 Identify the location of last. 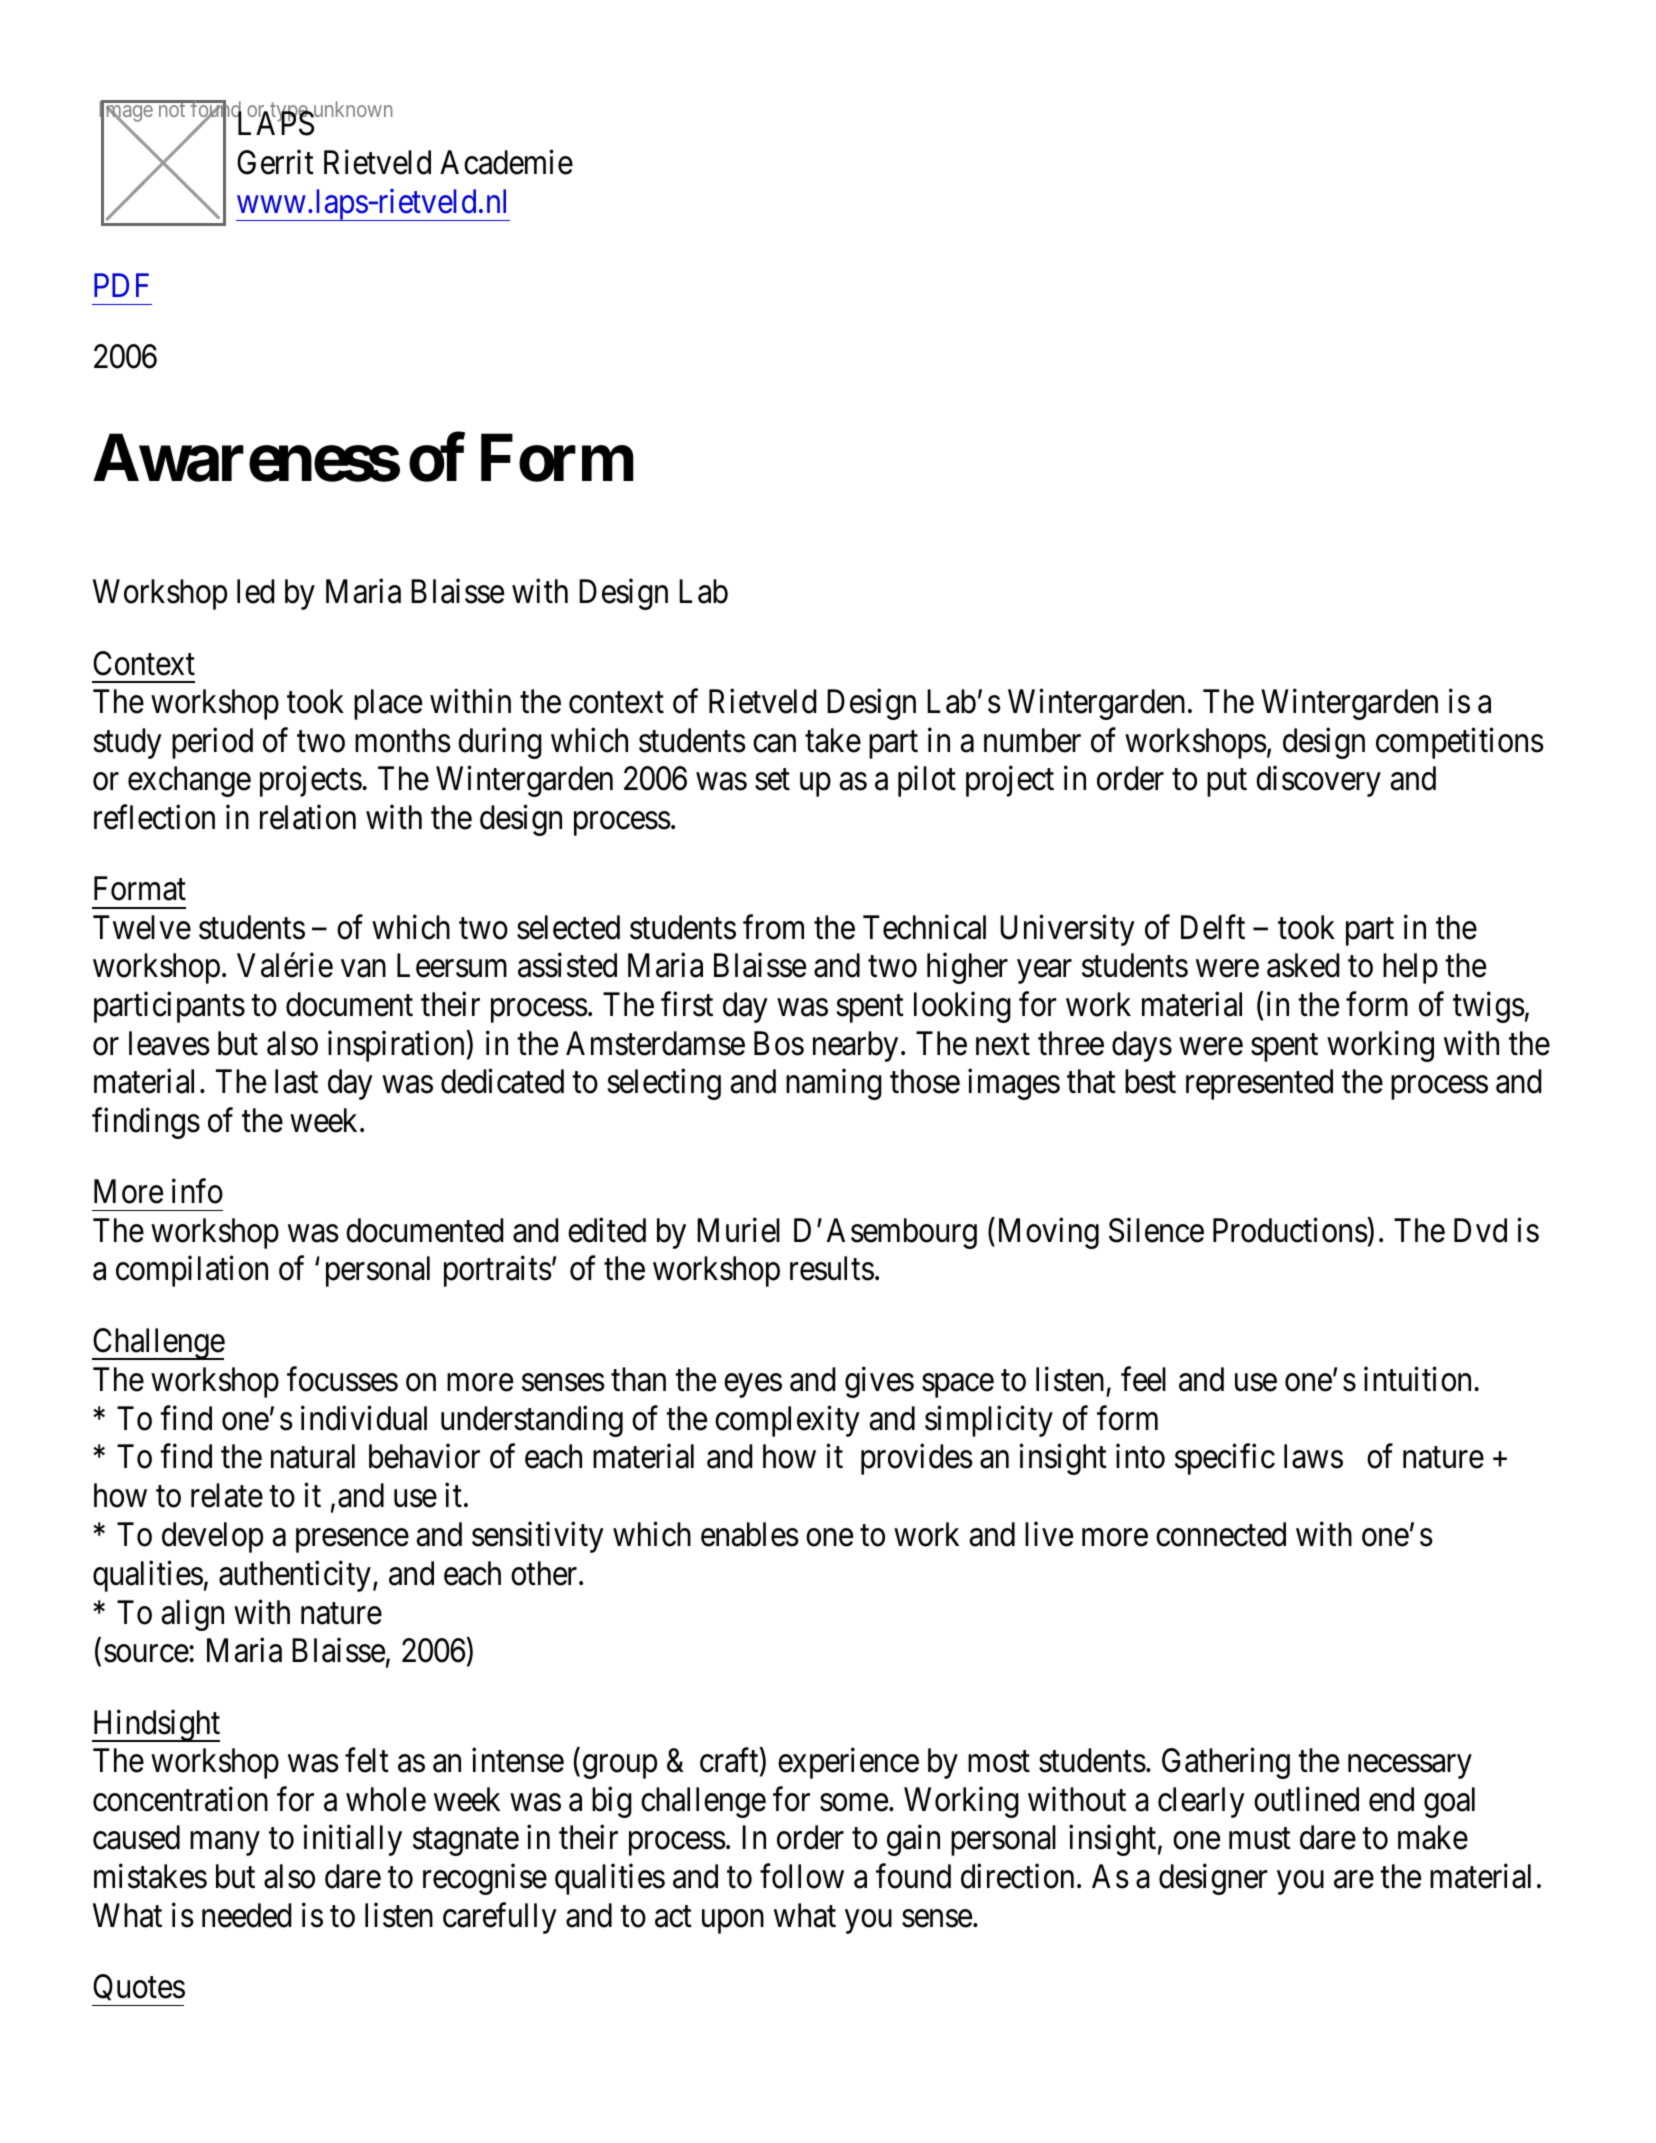
(296, 1081).
